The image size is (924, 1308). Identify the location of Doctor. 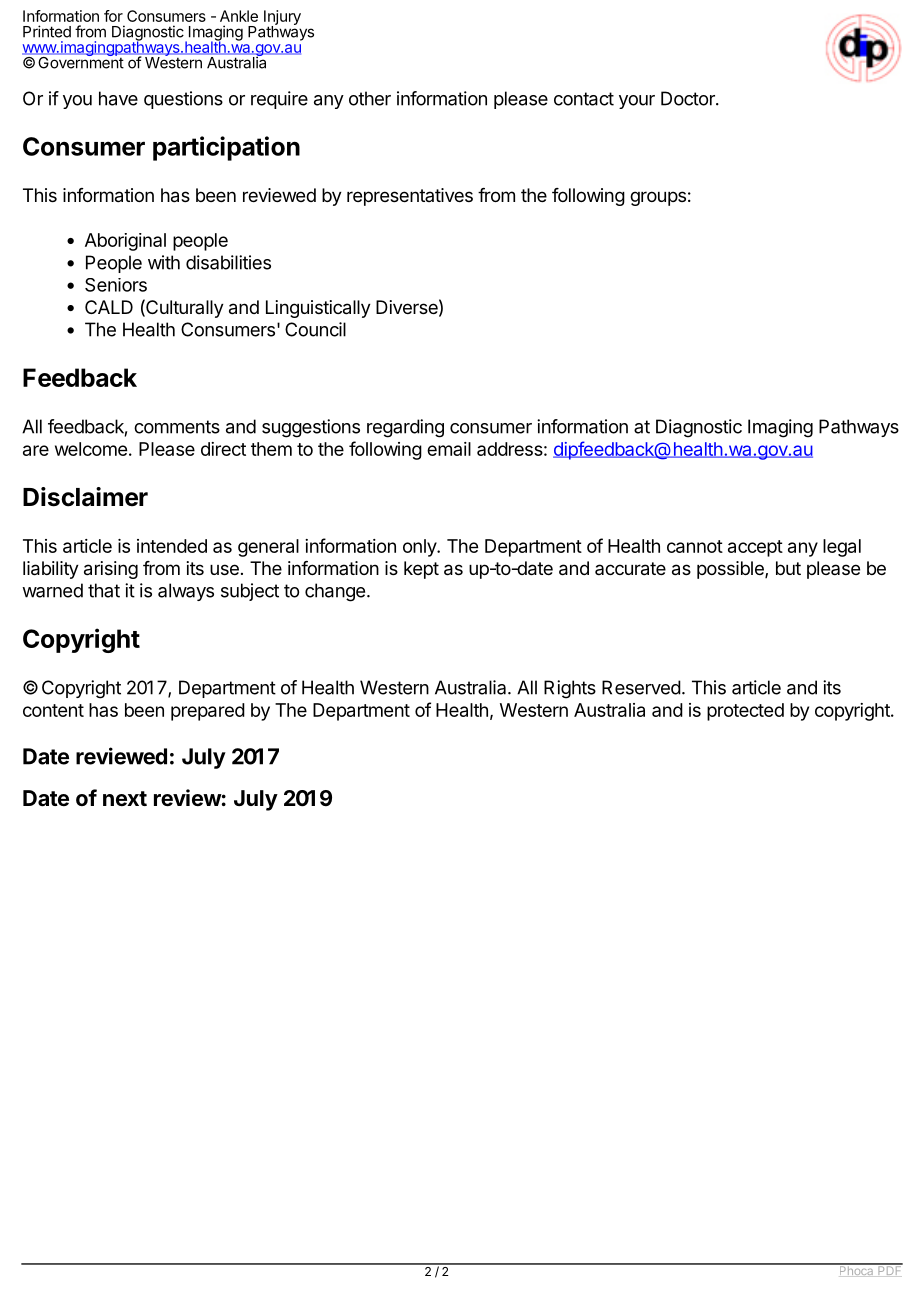
(689, 98).
